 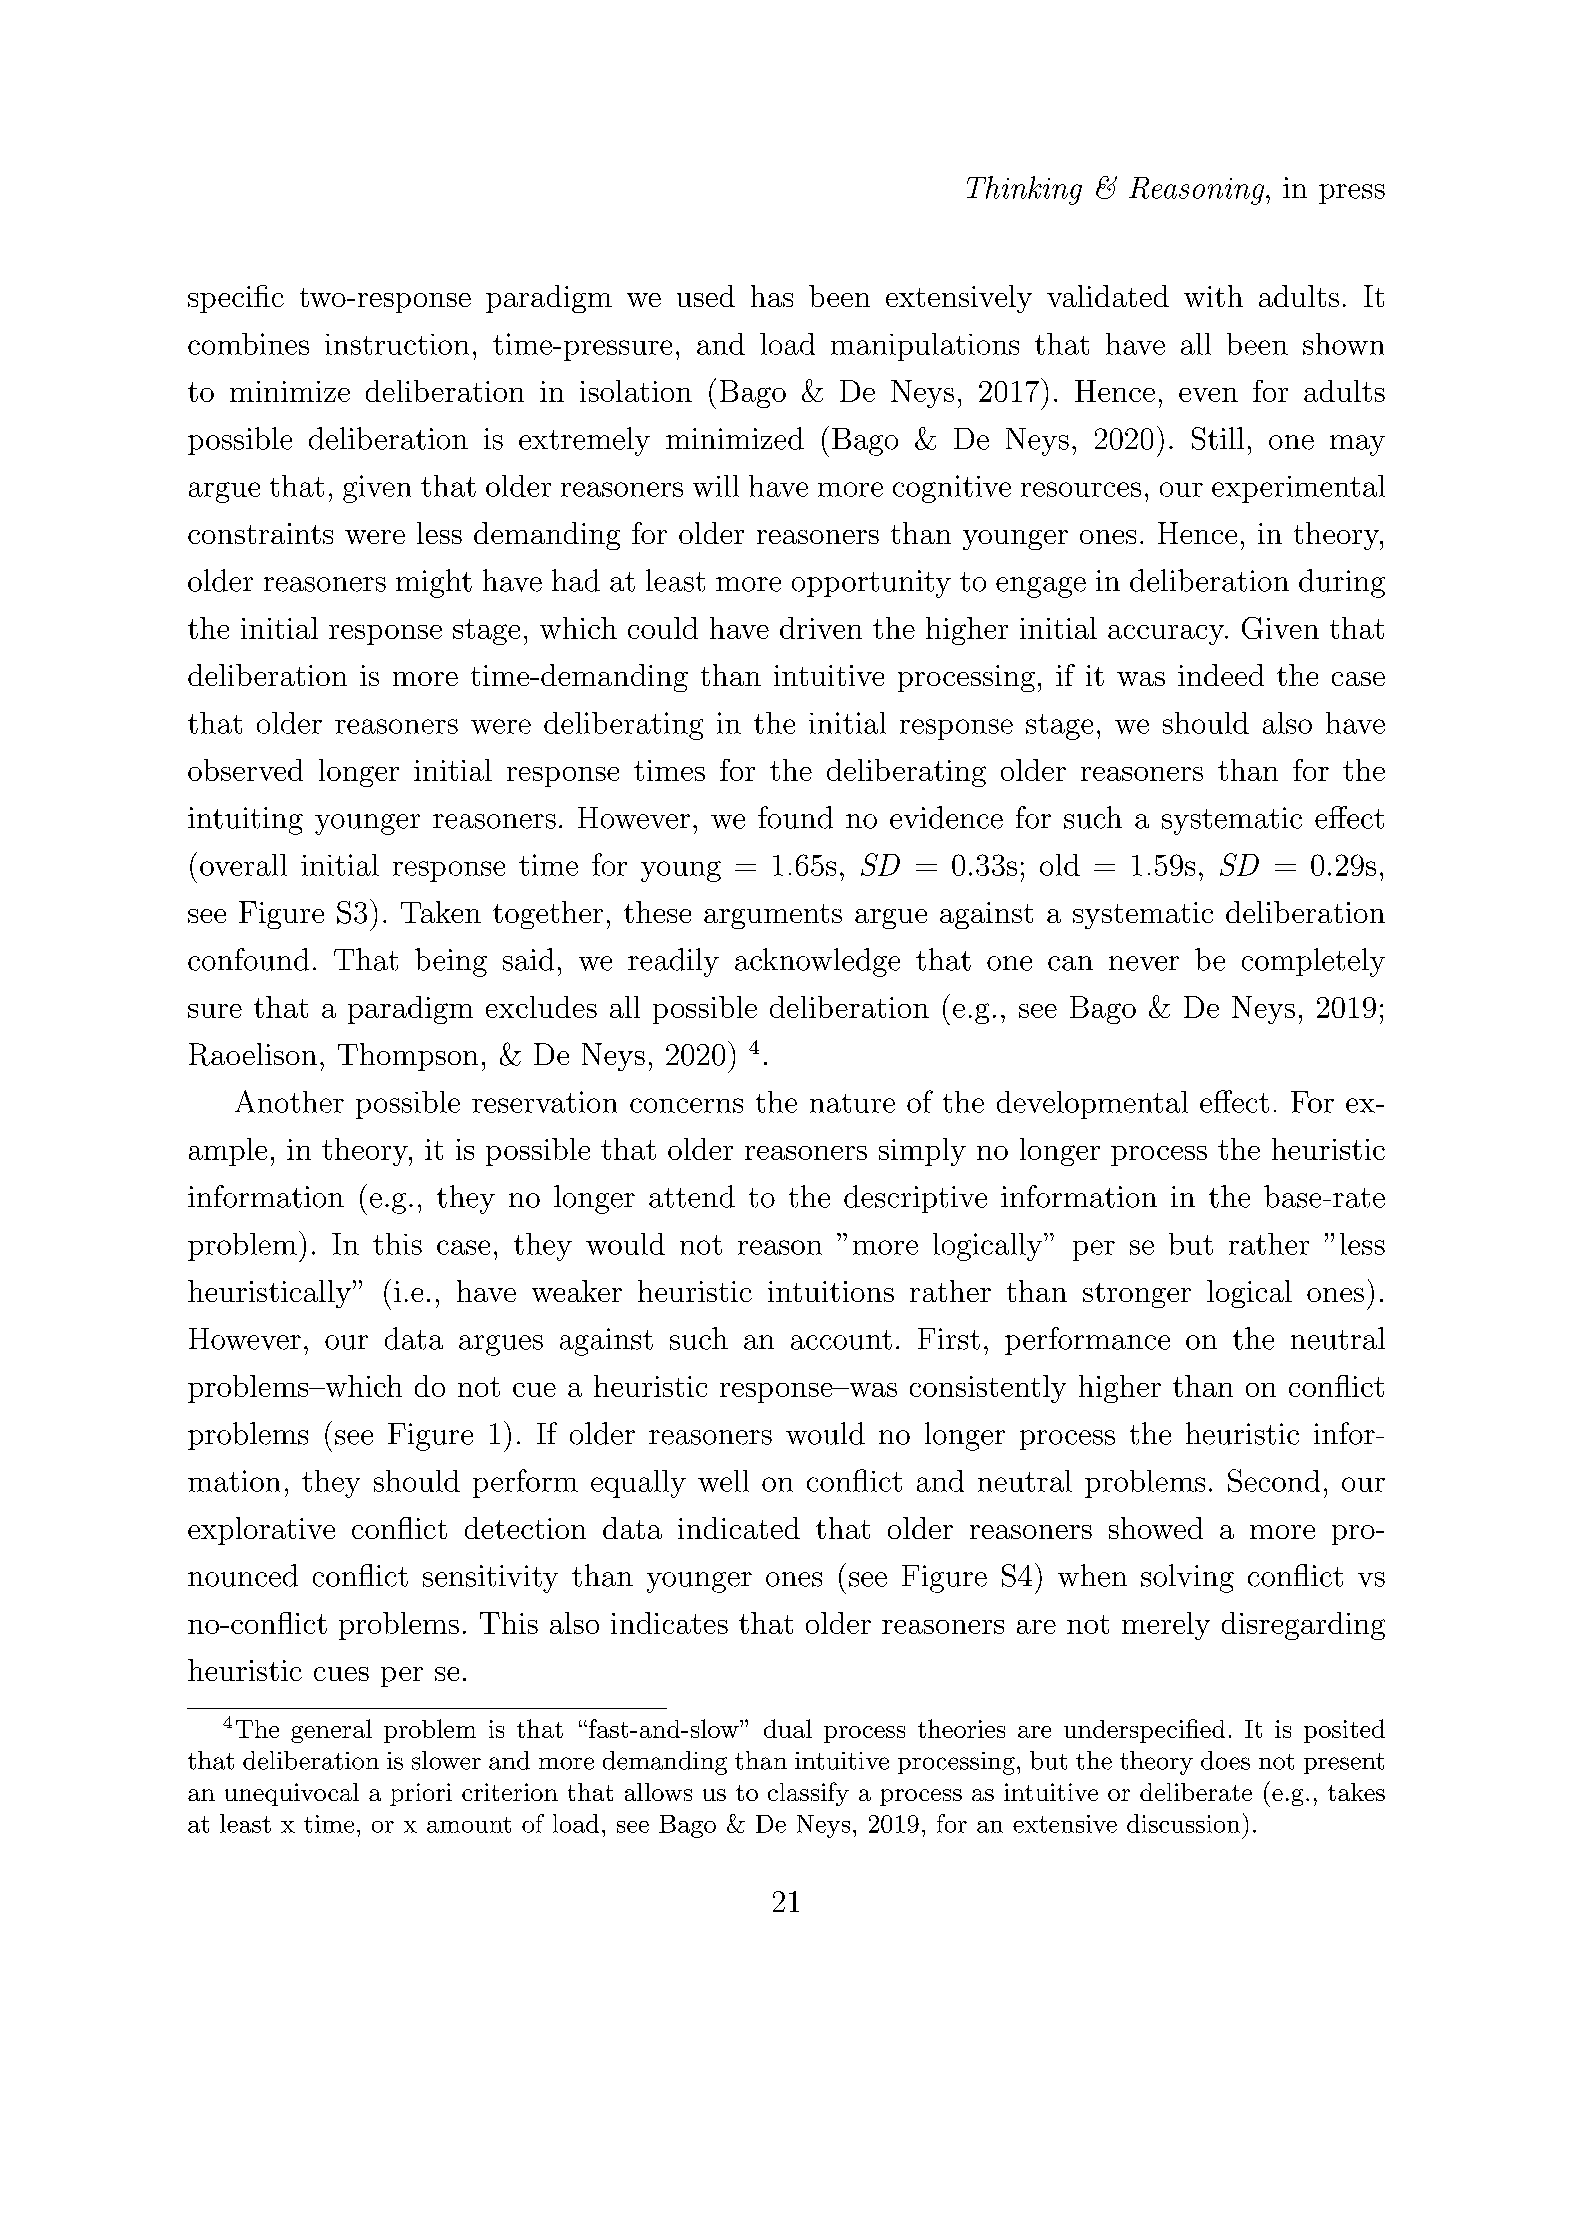 What do you see at coordinates (421, 1794) in the screenshot?
I see `priori` at bounding box center [421, 1794].
